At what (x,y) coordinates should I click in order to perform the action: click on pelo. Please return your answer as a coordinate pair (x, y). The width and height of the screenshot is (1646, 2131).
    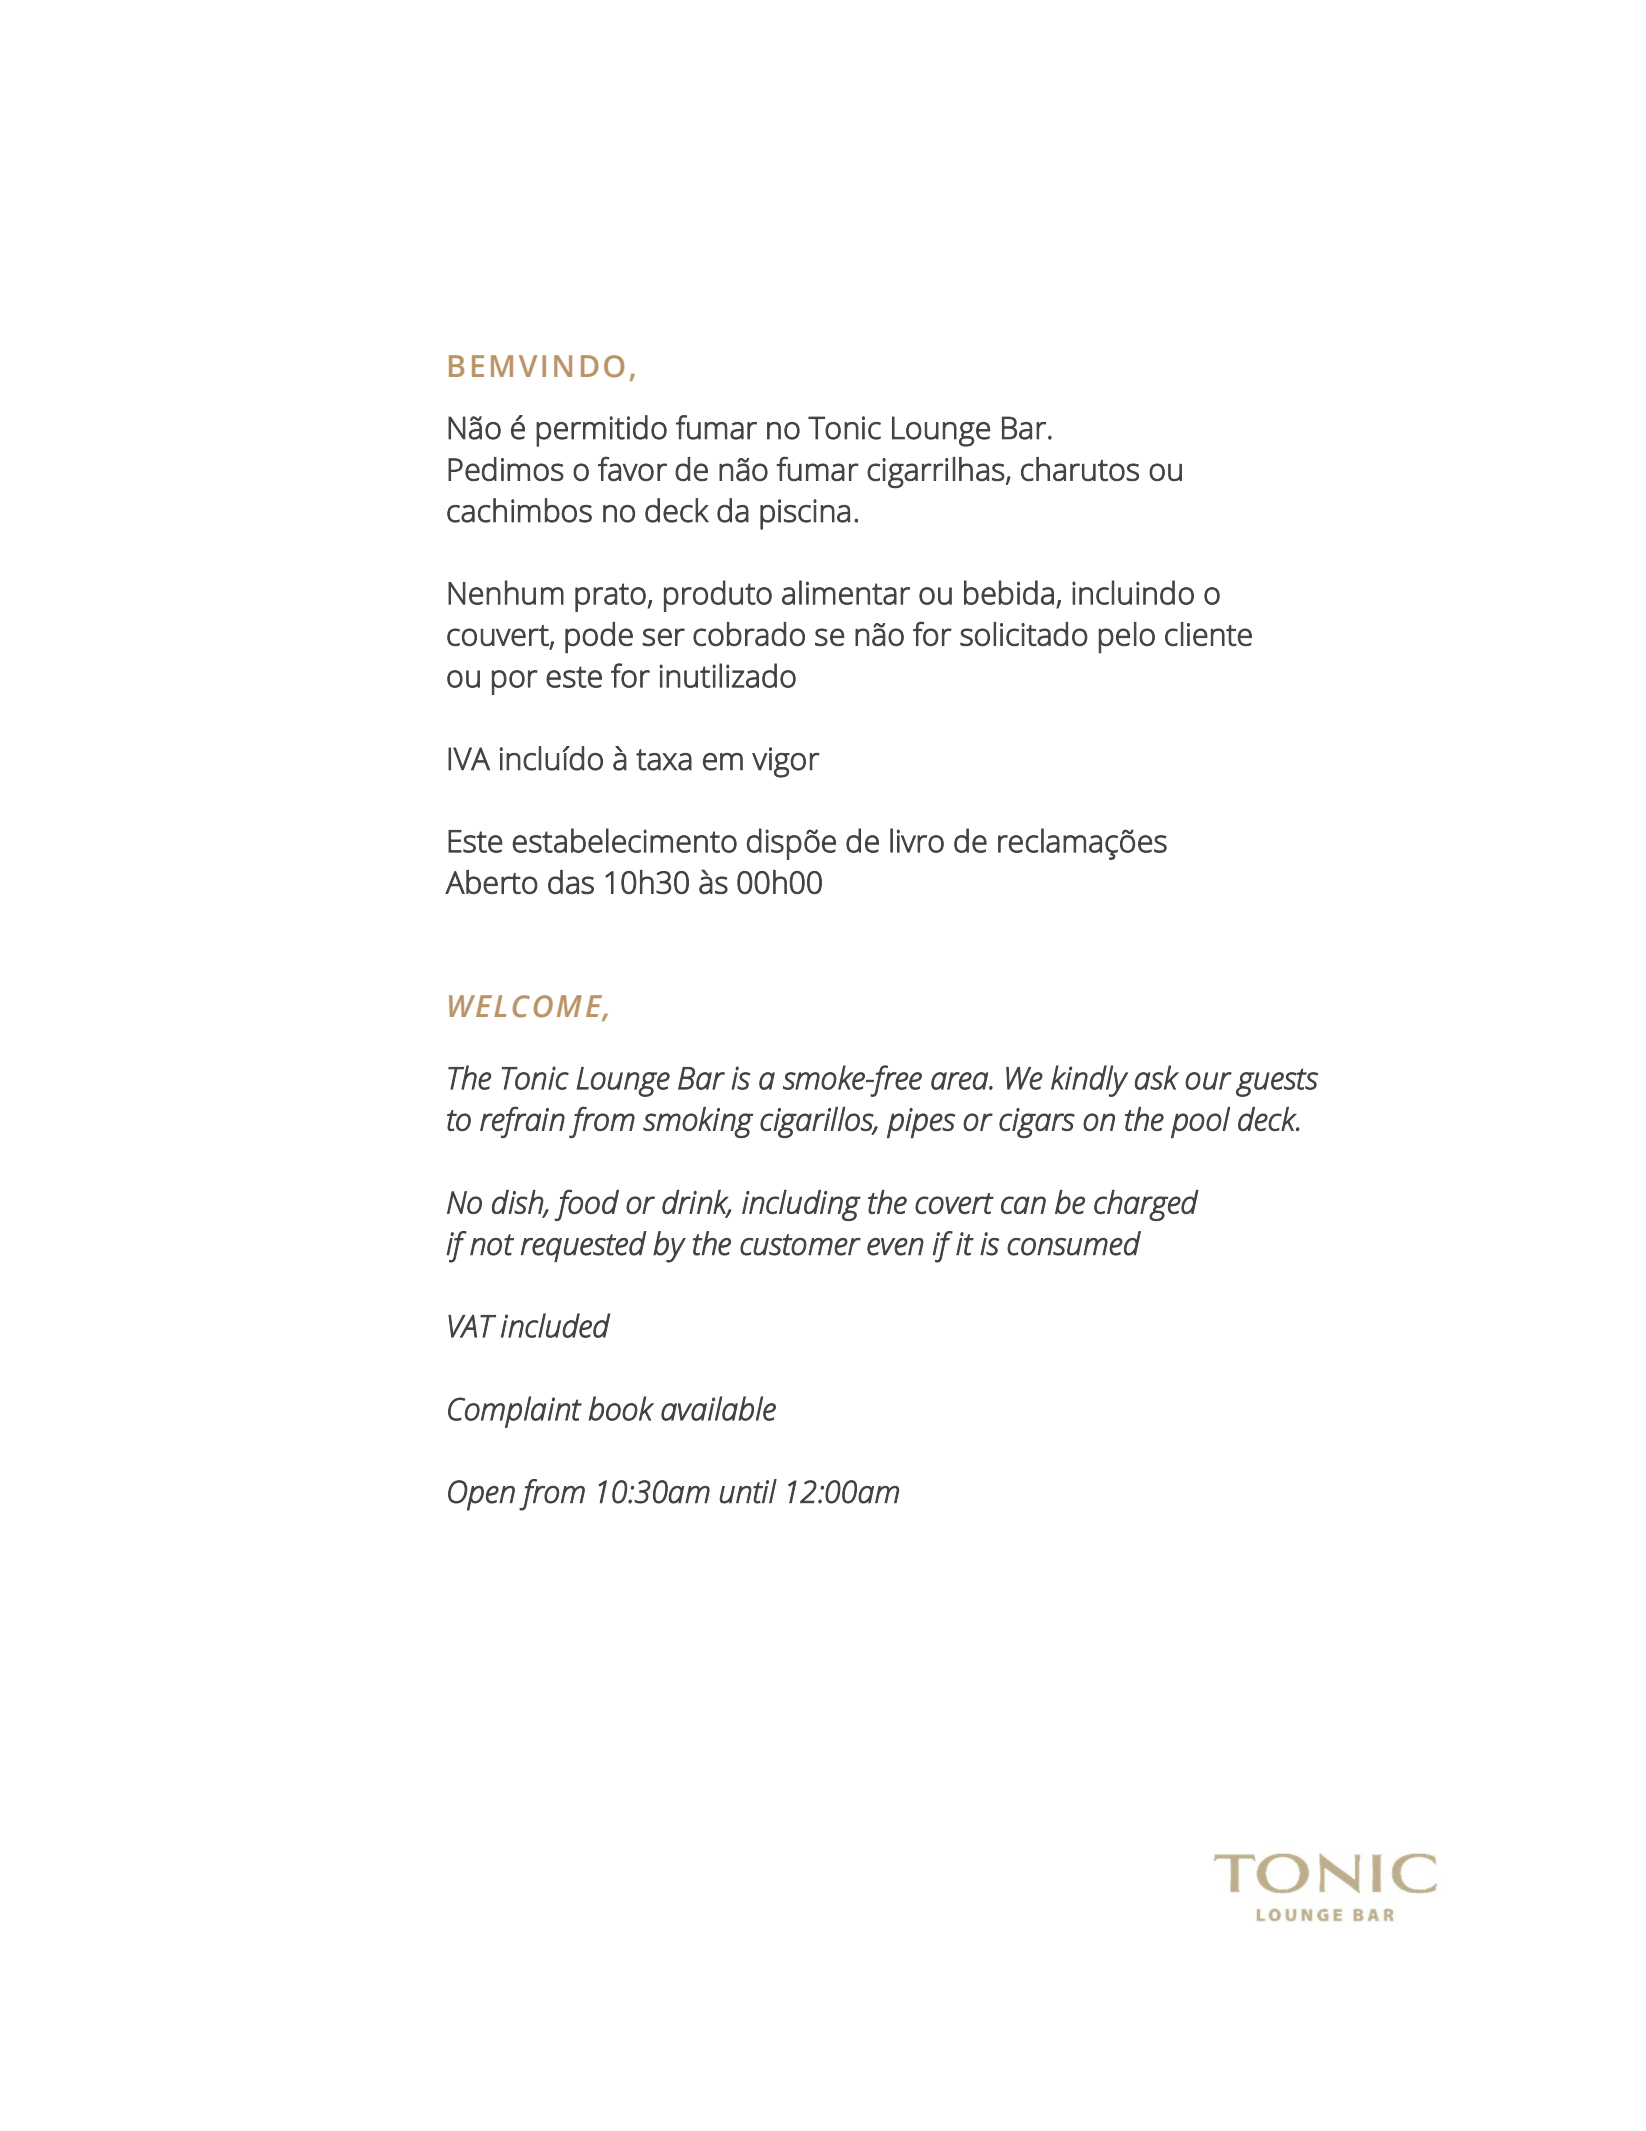
    Looking at the image, I should click on (1127, 637).
